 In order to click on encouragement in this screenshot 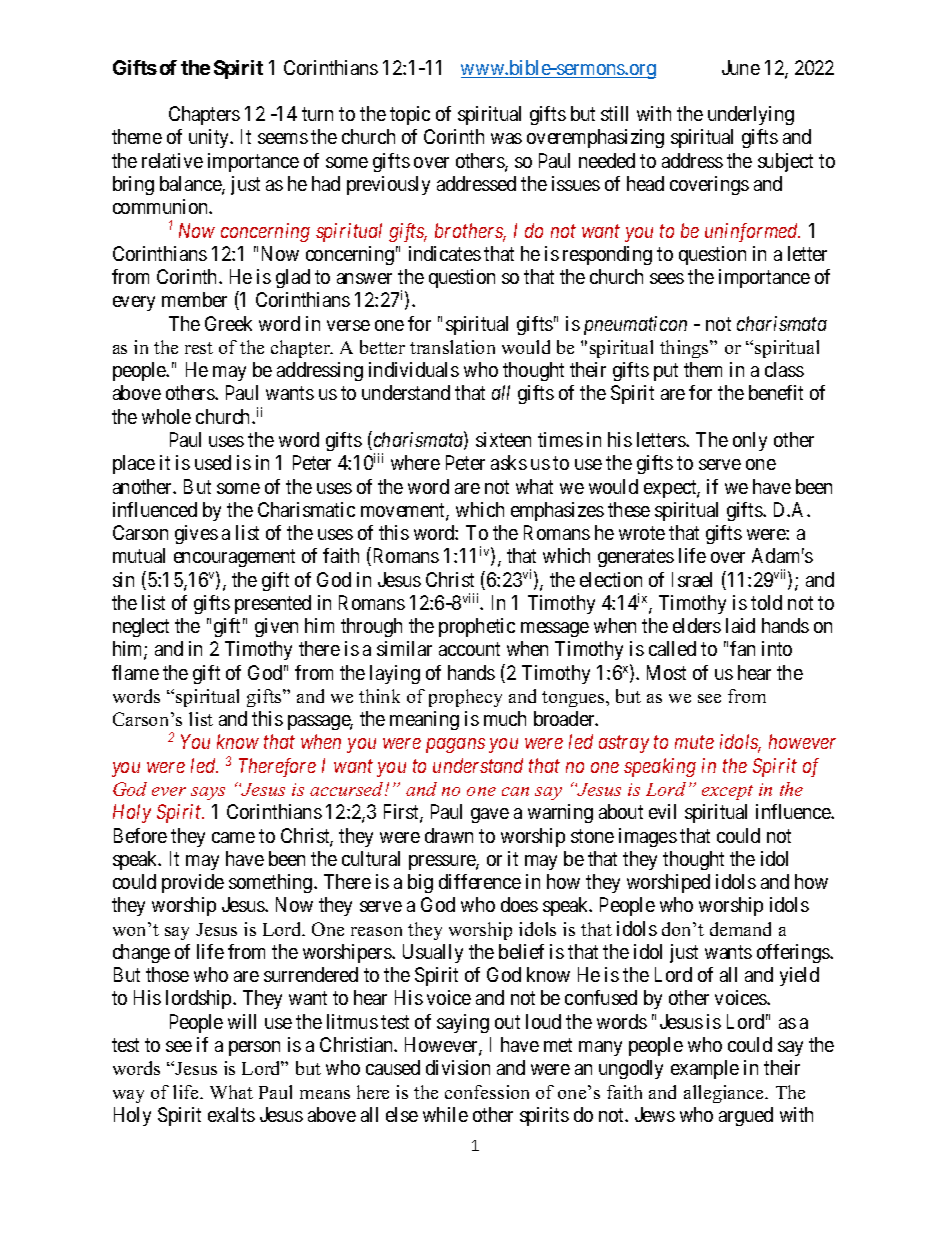, I will do `click(234, 558)`.
